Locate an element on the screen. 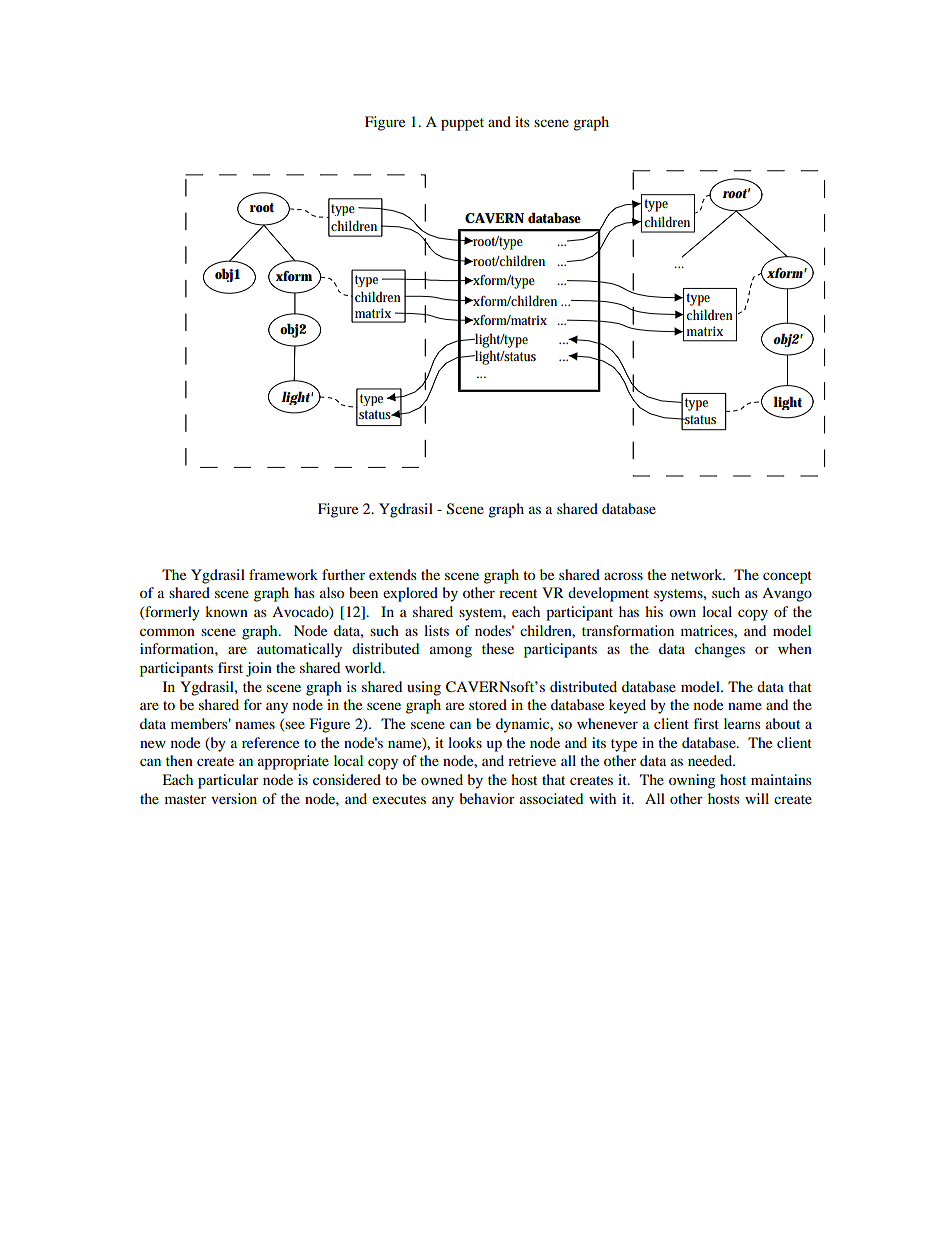  across is located at coordinates (623, 576).
